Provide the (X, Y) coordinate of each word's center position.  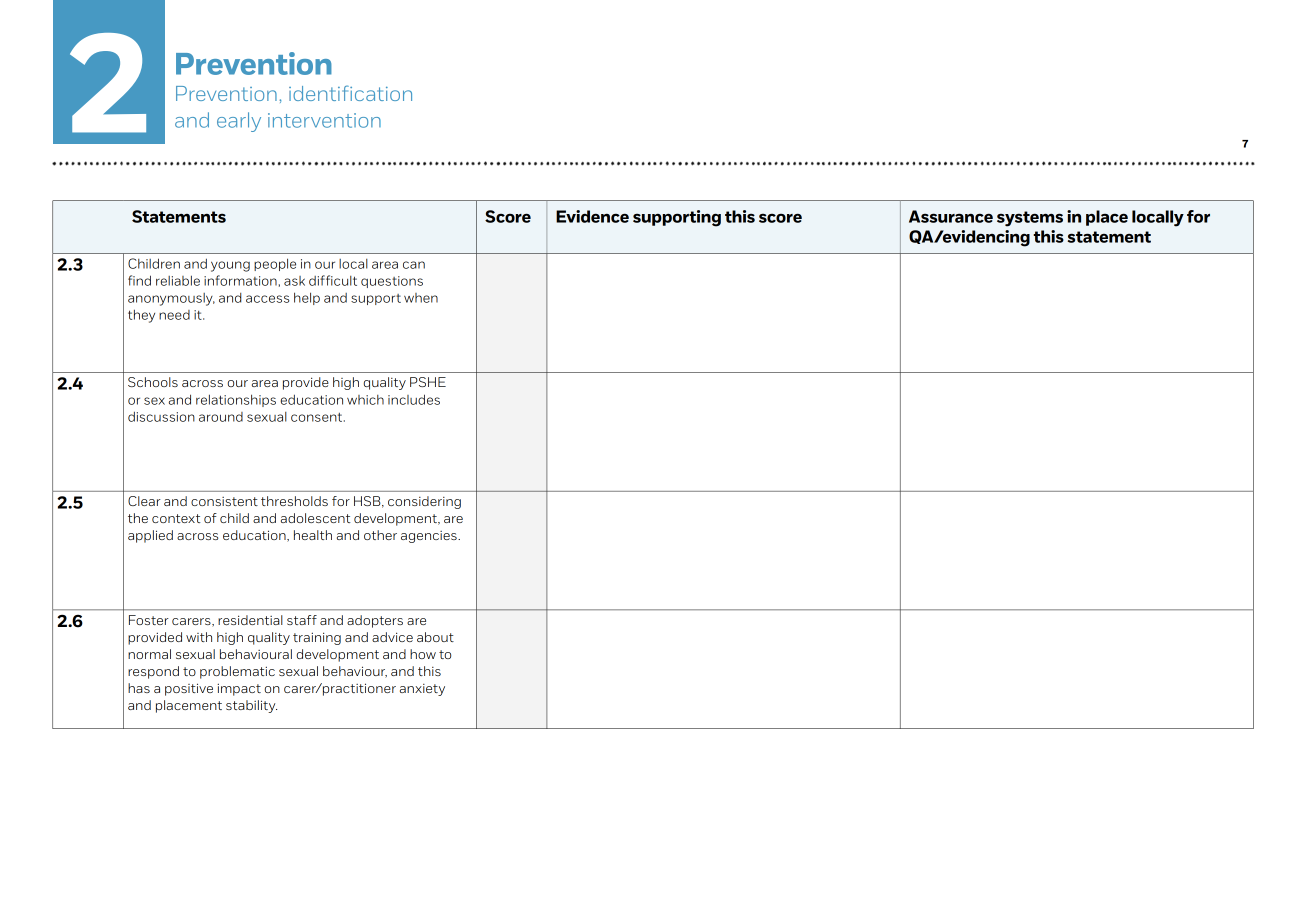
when (421, 298)
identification (350, 93)
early (239, 122)
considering (424, 502)
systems (1030, 219)
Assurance (951, 216)
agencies (430, 537)
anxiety (422, 690)
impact (239, 689)
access (267, 299)
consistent (224, 501)
